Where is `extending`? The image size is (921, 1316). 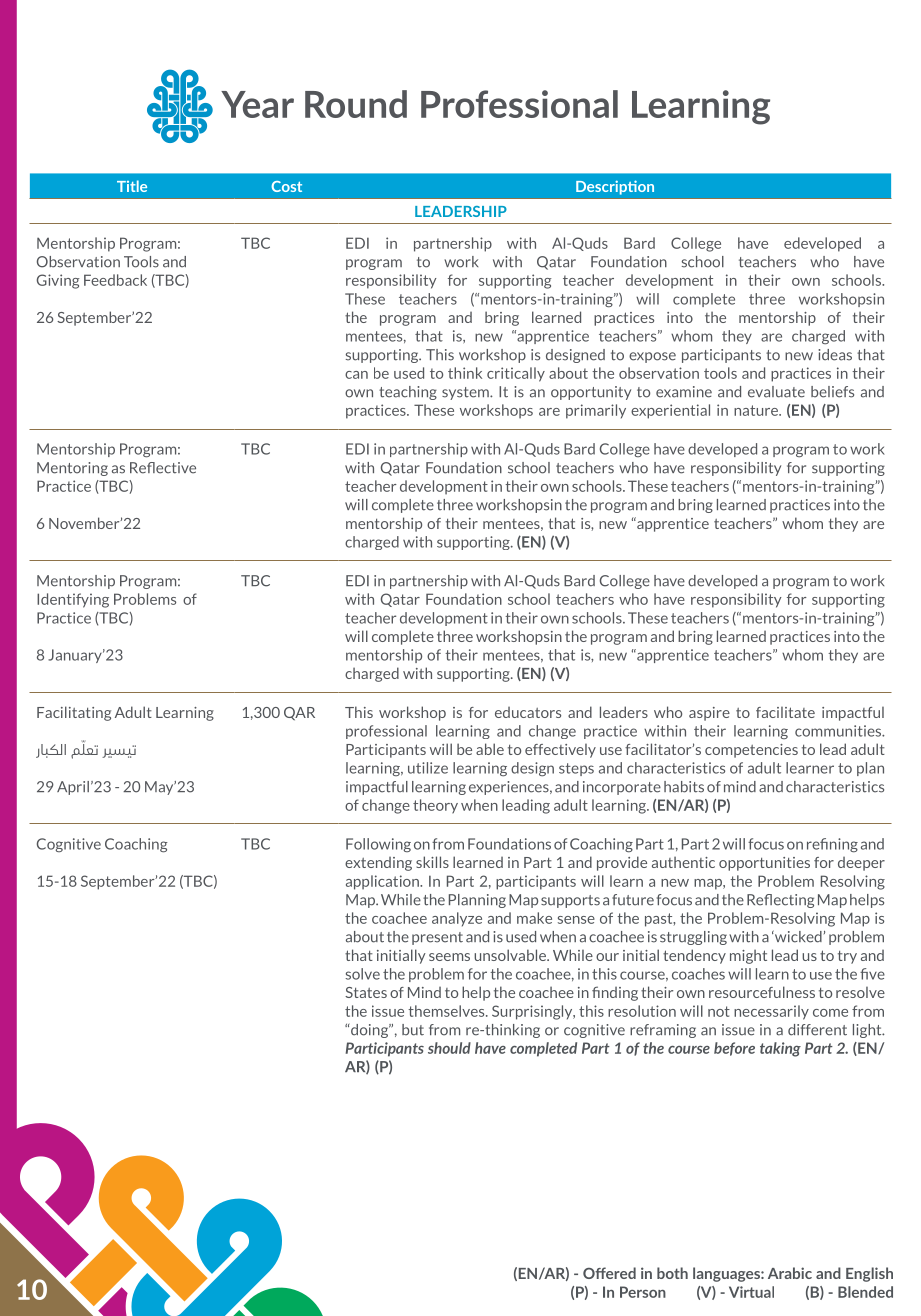
extending is located at coordinates (378, 864).
